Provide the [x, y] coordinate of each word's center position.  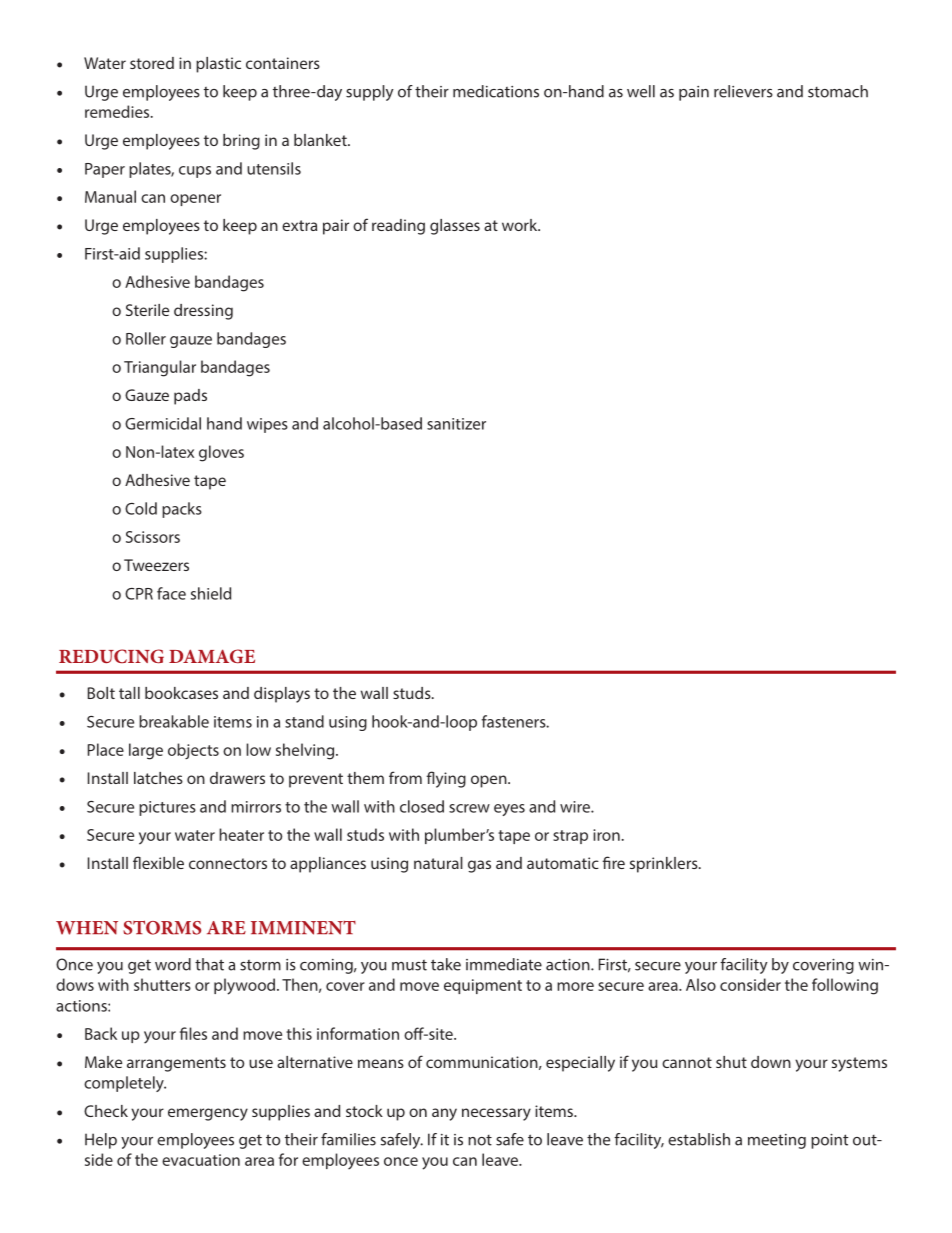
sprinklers [665, 865]
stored [152, 63]
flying [446, 779]
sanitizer [456, 424]
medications [496, 91]
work [521, 225]
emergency [208, 1114]
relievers [743, 91]
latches [158, 778]
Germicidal [163, 423]
